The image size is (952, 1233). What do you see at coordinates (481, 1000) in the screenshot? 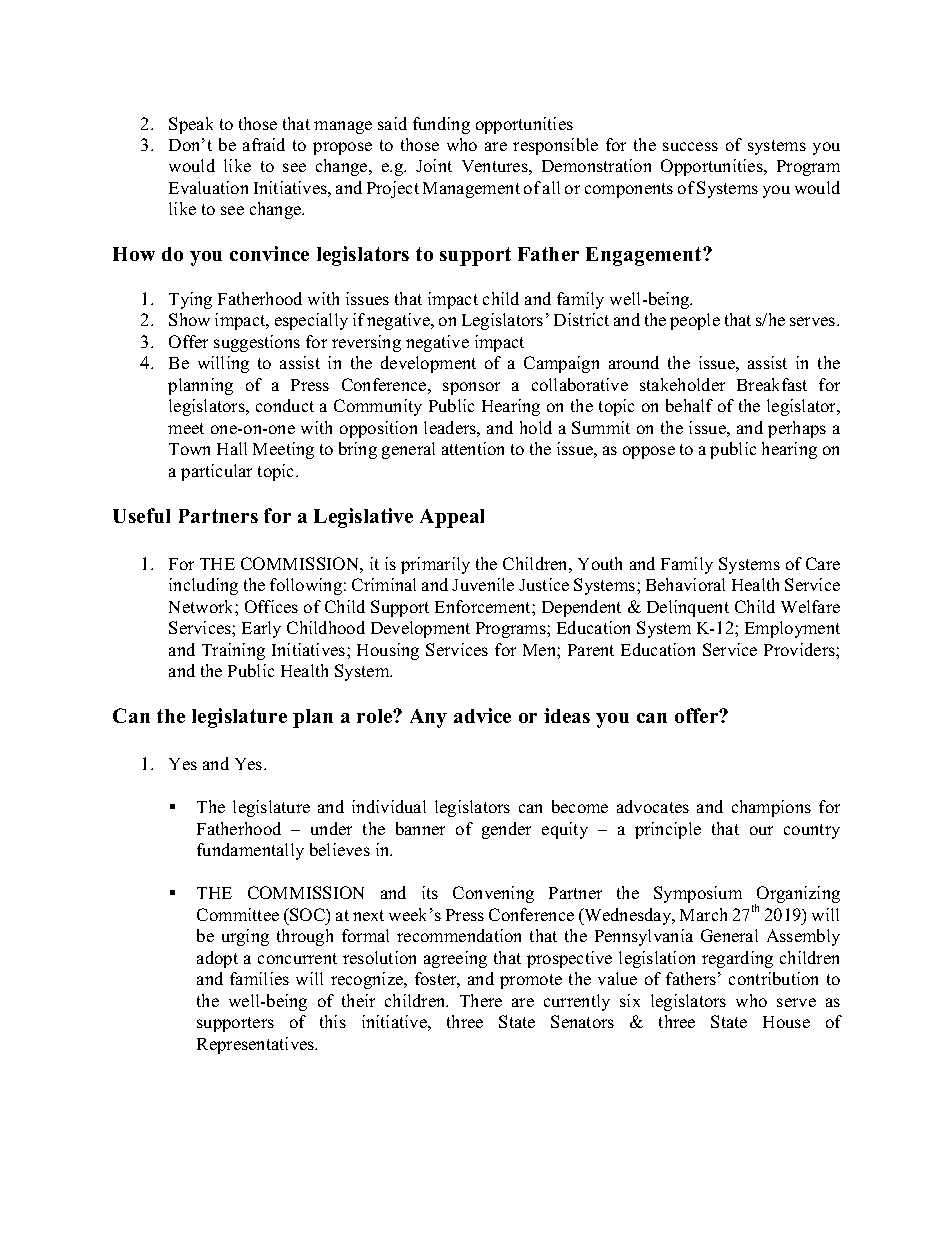
I see `There` at bounding box center [481, 1000].
